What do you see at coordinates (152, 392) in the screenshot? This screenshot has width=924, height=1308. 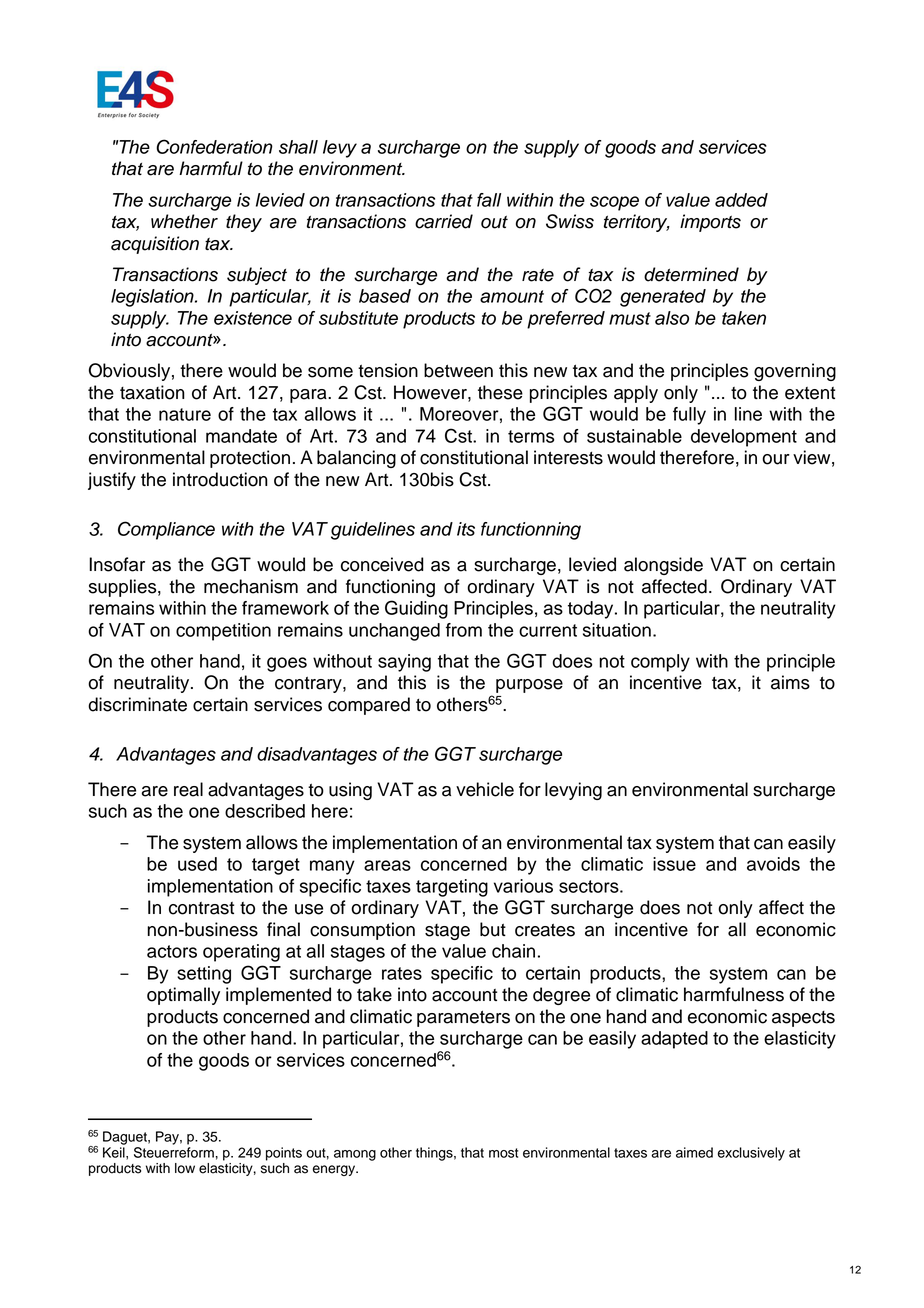 I see `taxation` at bounding box center [152, 392].
